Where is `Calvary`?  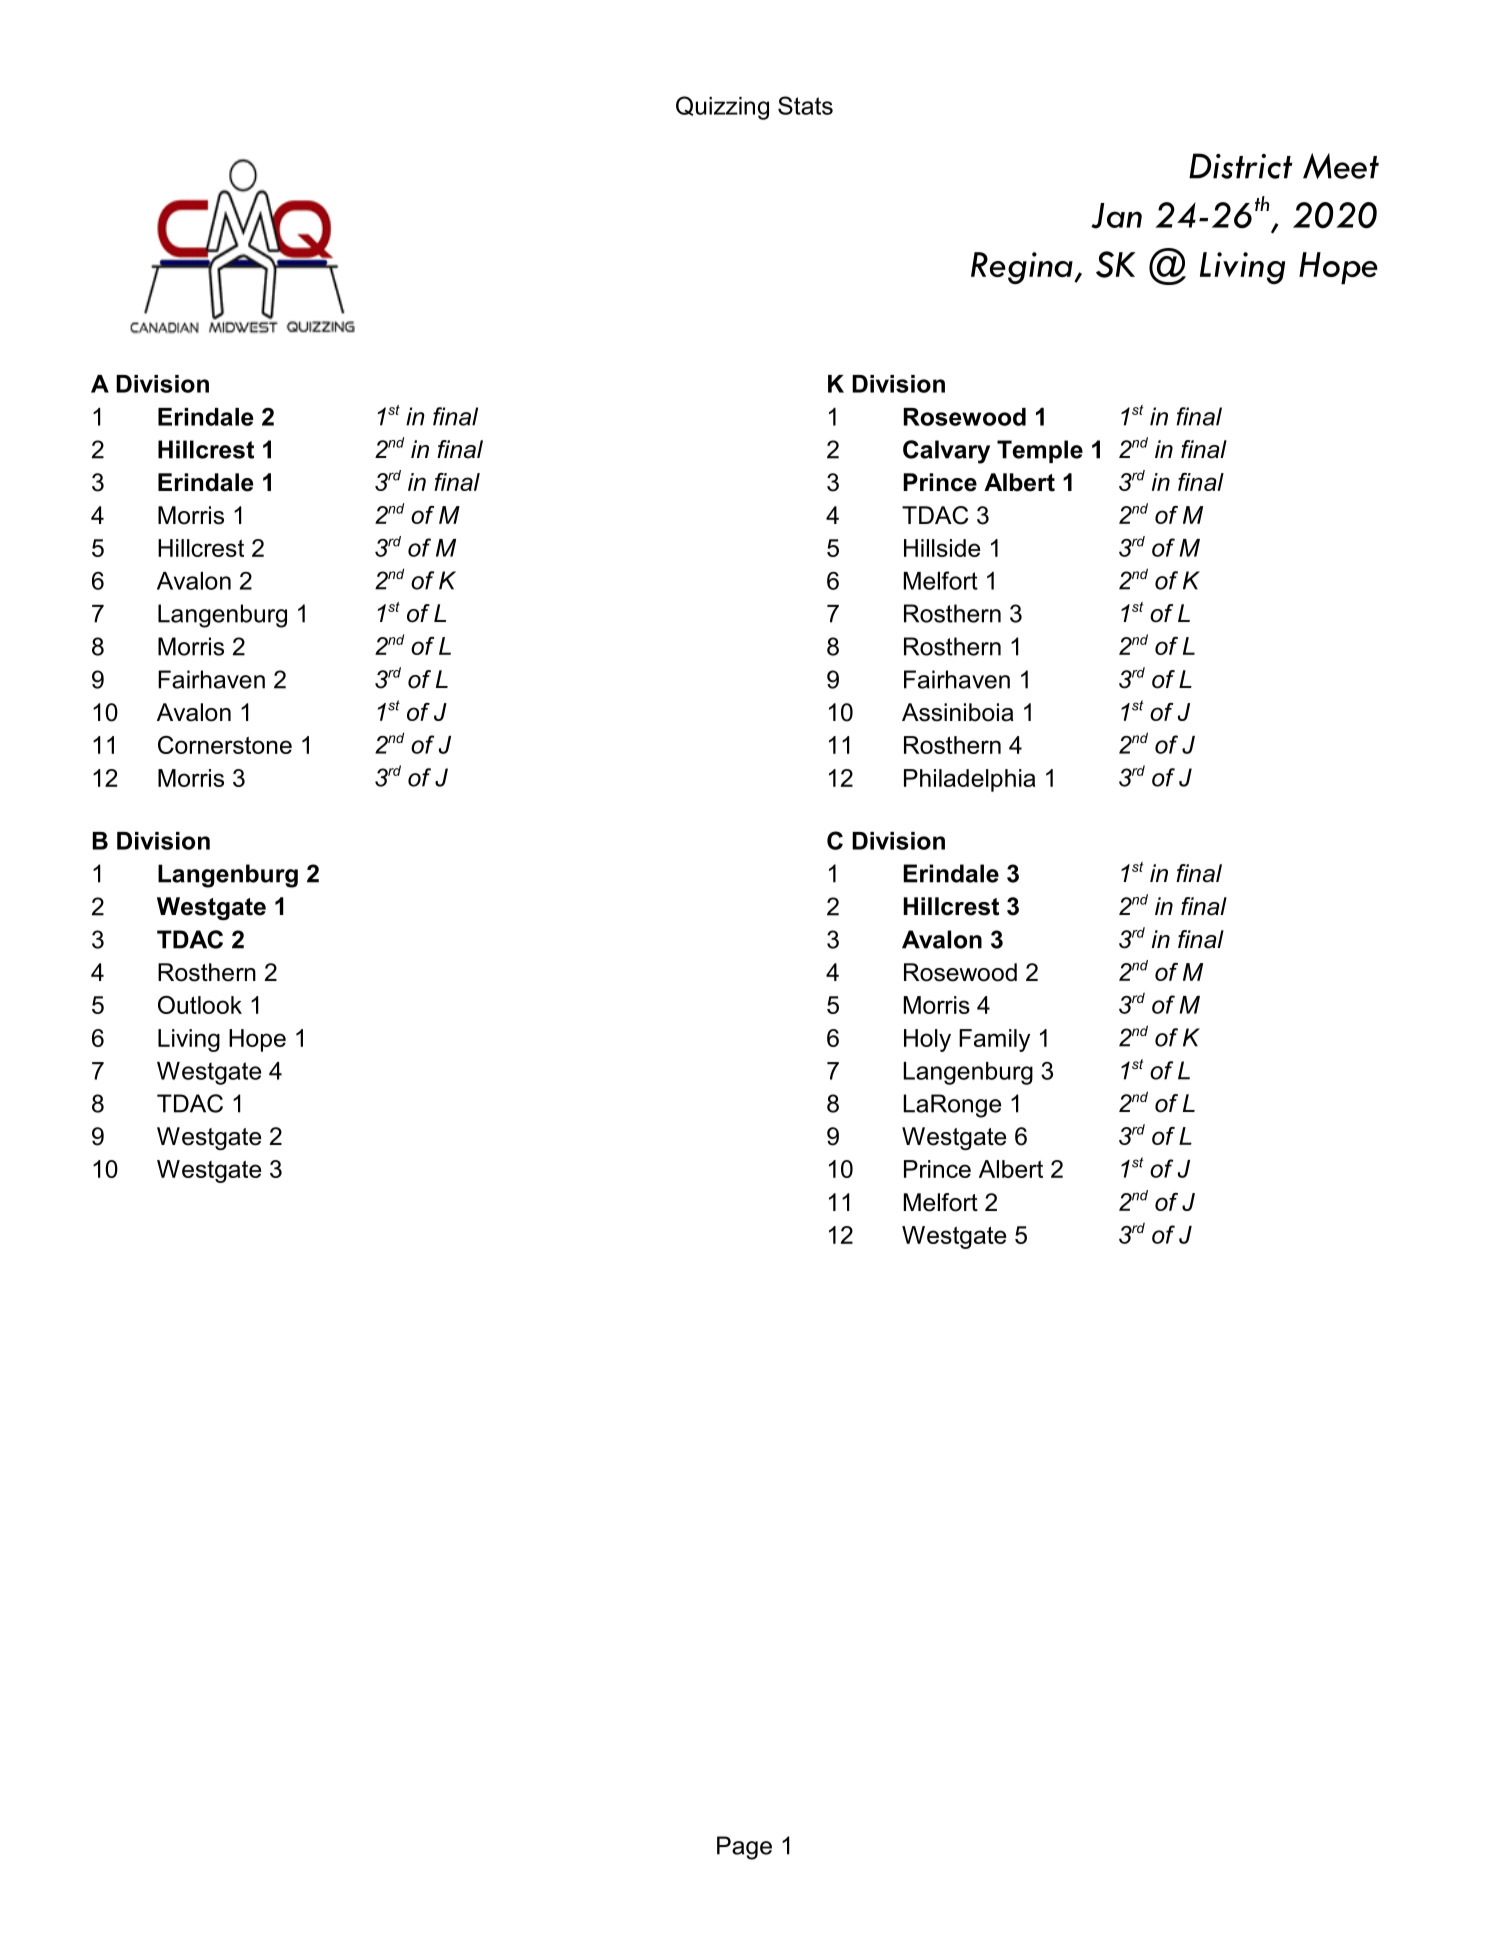
Calvary is located at coordinates (946, 452).
